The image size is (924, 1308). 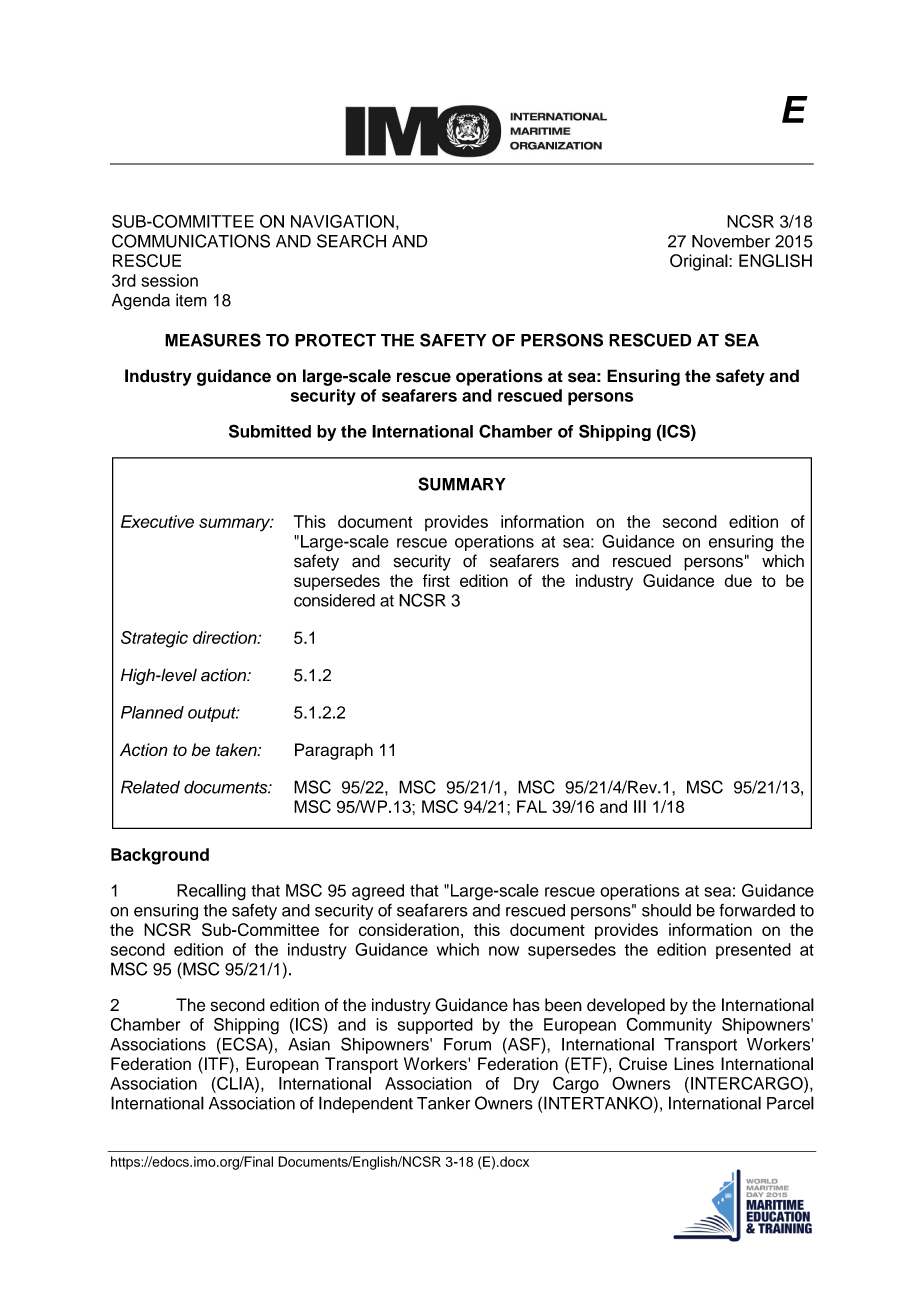 What do you see at coordinates (640, 806) in the image?
I see `III` at bounding box center [640, 806].
